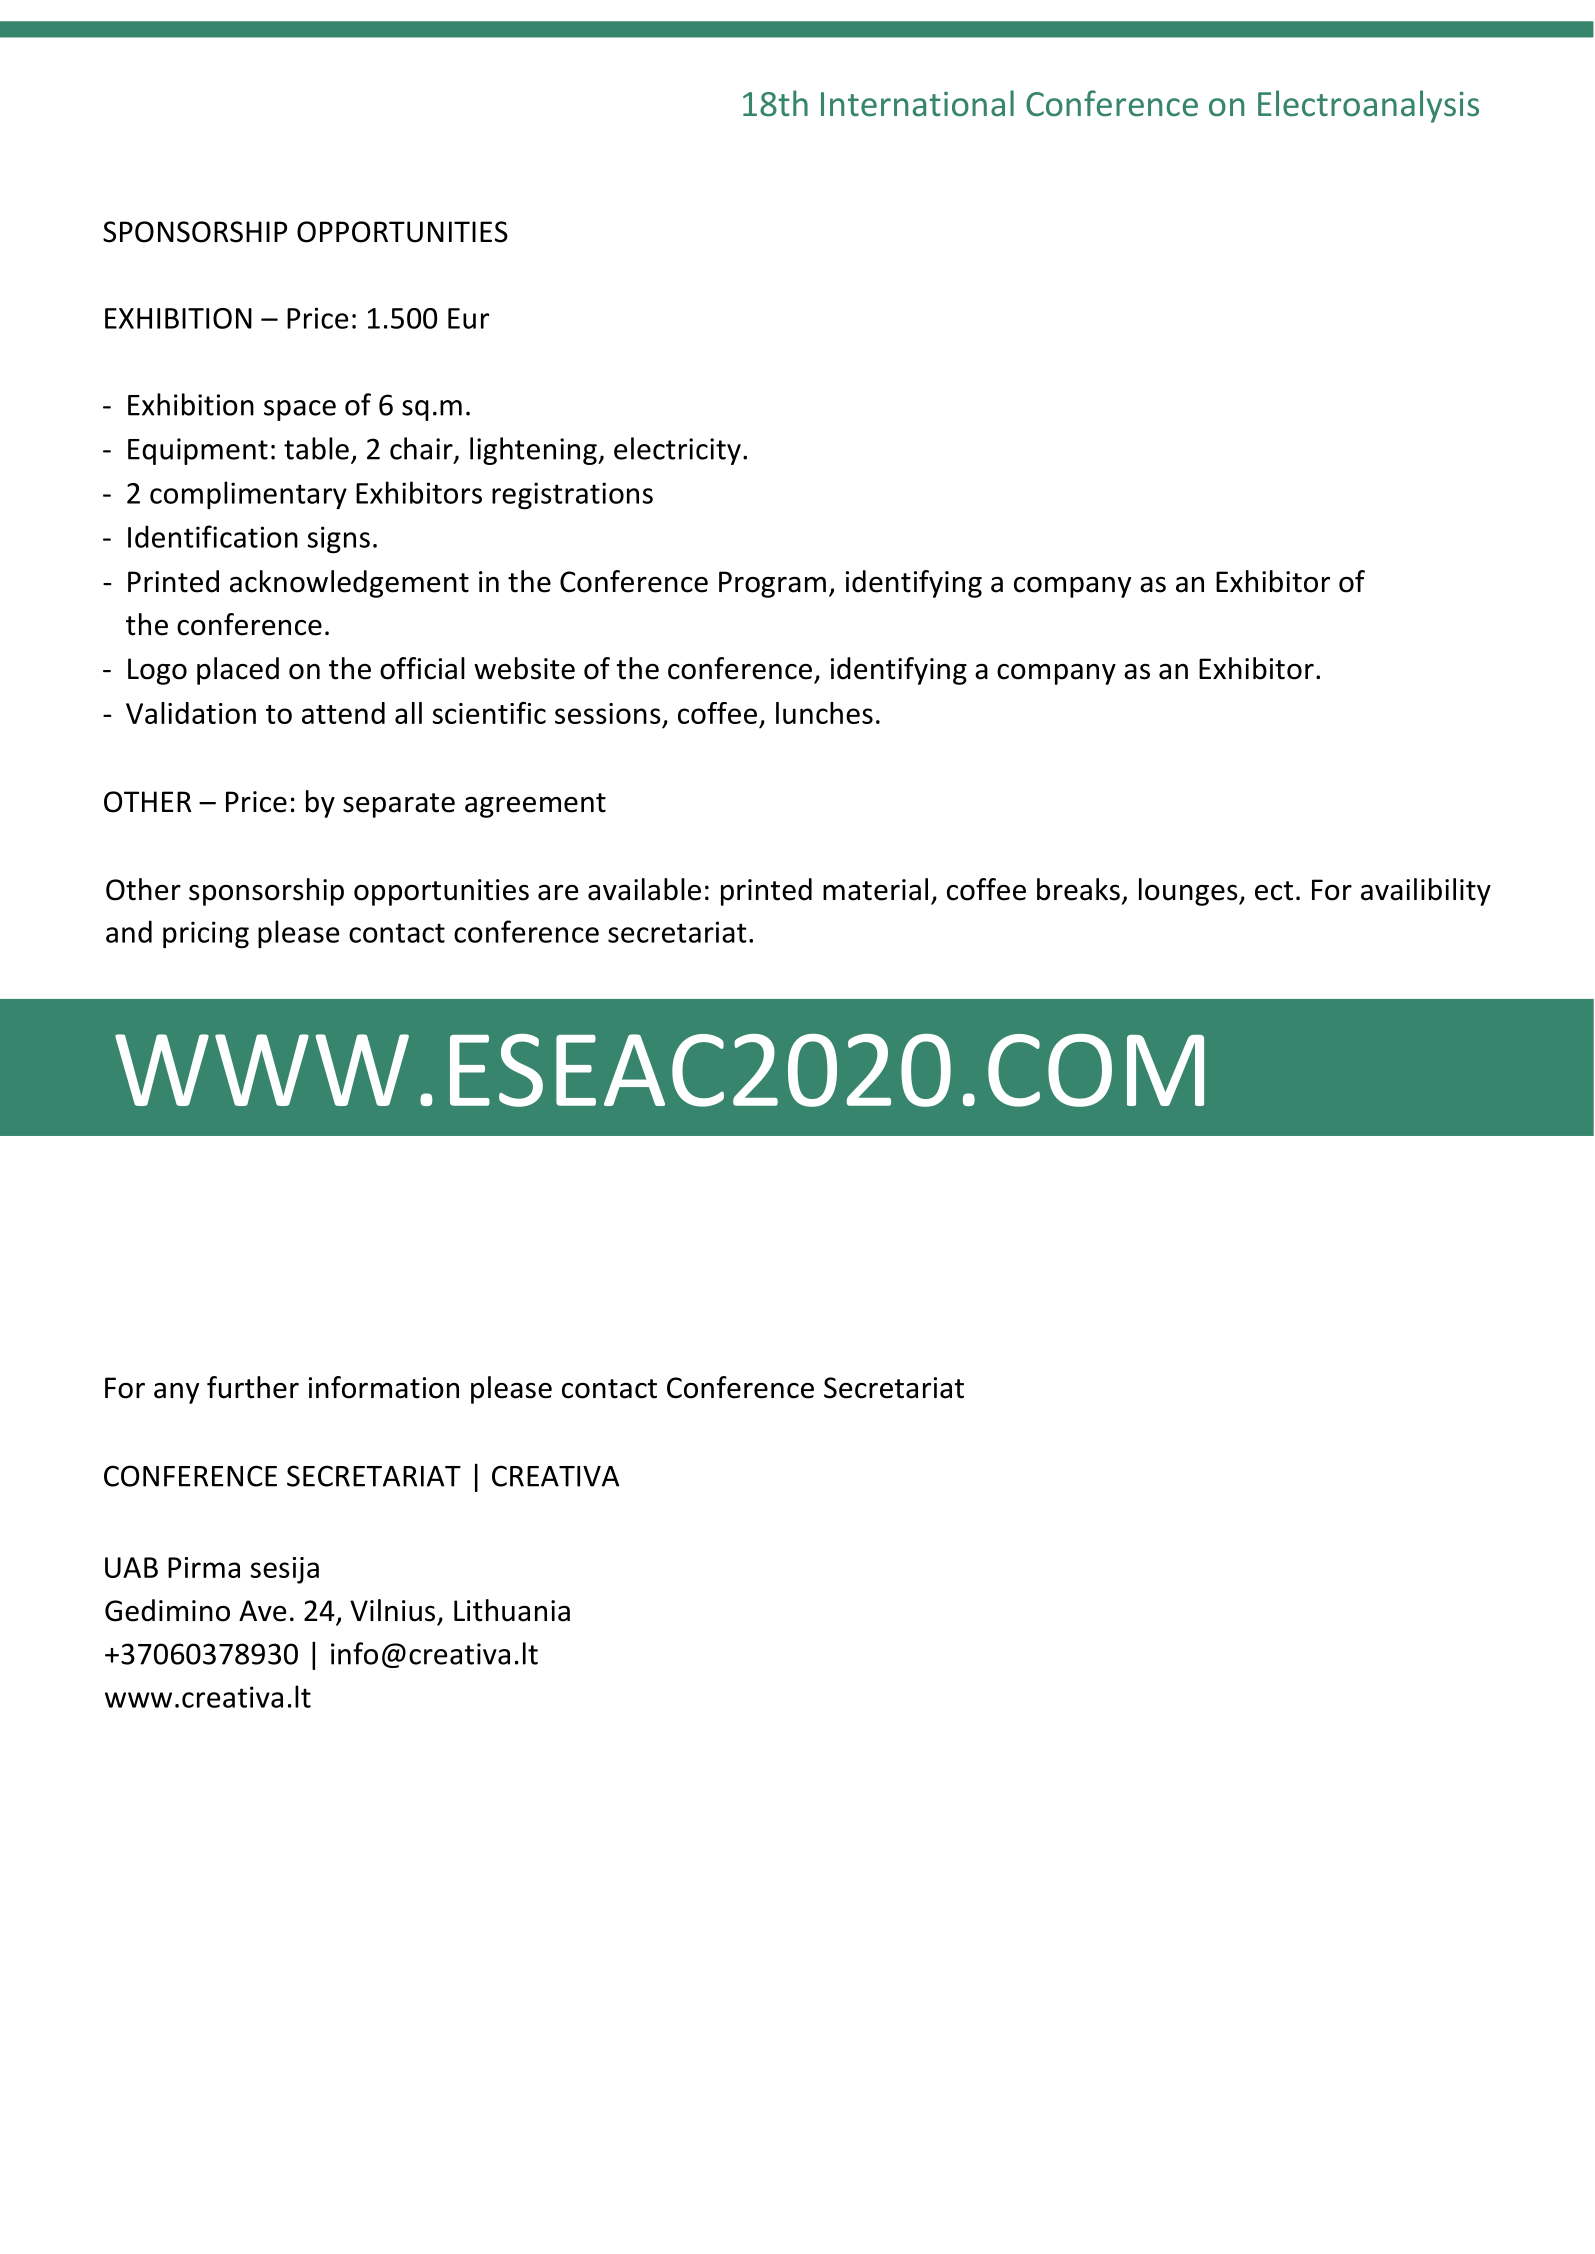 The width and height of the screenshot is (1595, 2254). I want to click on breaks, so click(1078, 889).
